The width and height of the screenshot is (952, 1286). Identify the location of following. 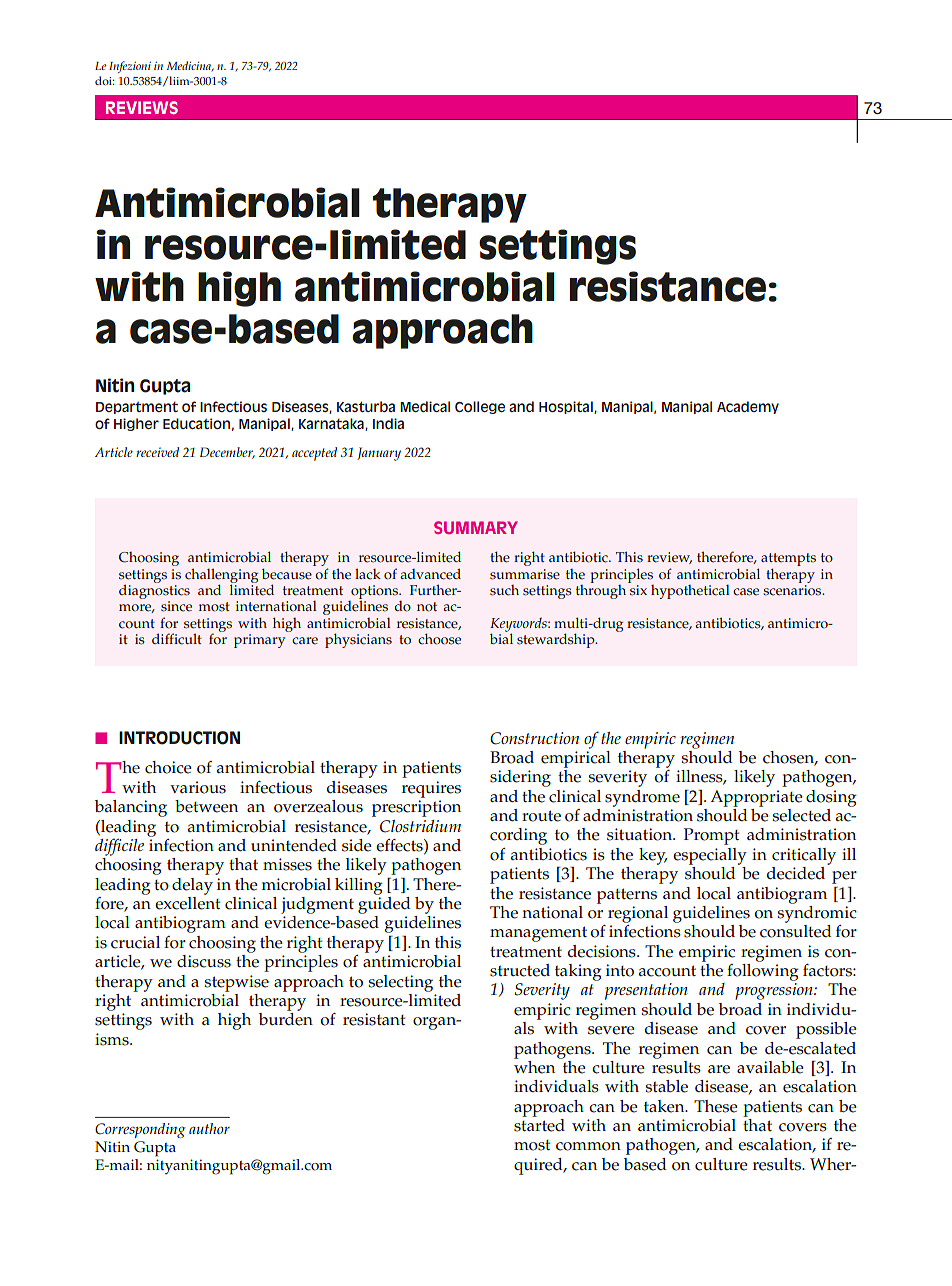
(763, 971).
